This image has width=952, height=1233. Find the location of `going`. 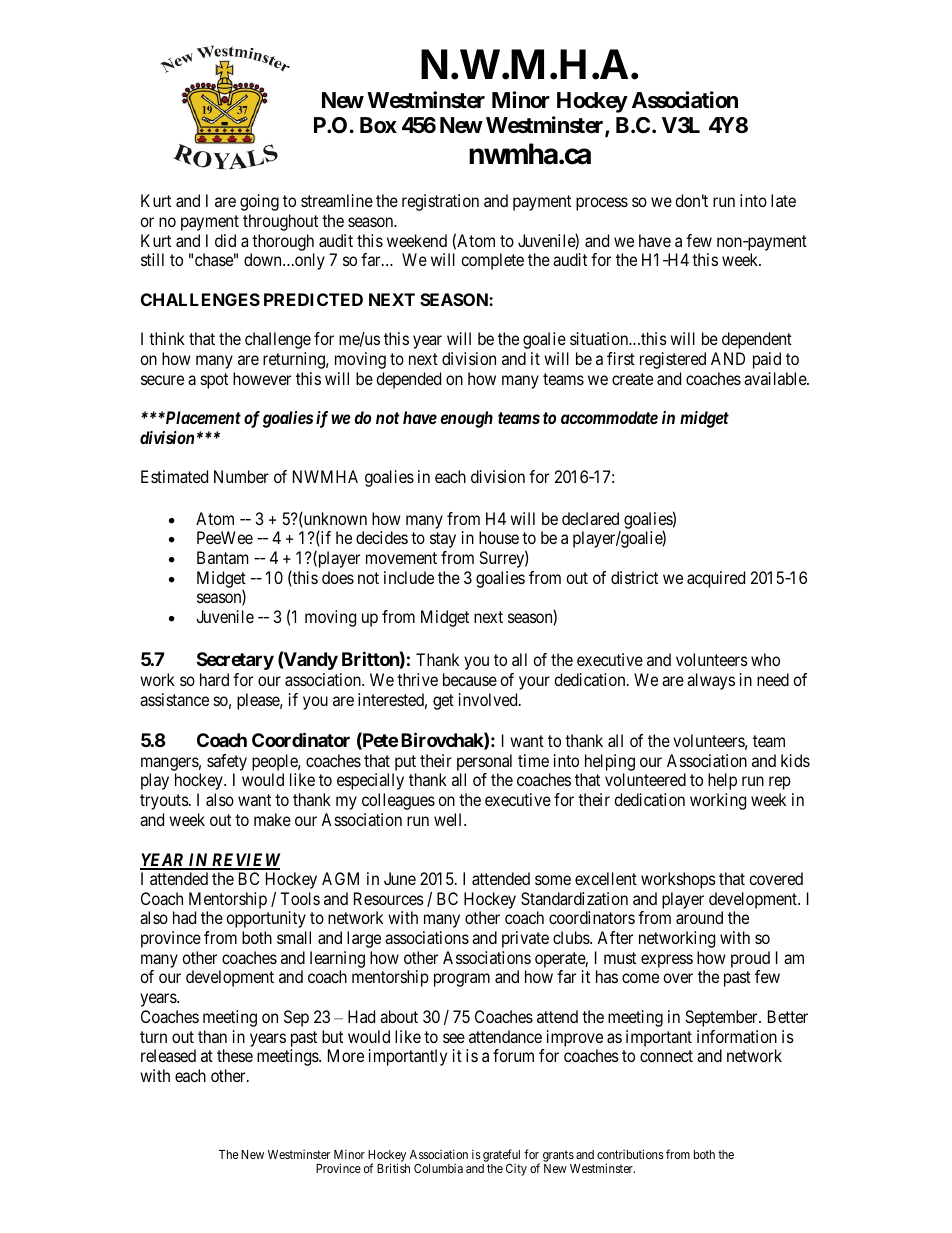

going is located at coordinates (259, 202).
